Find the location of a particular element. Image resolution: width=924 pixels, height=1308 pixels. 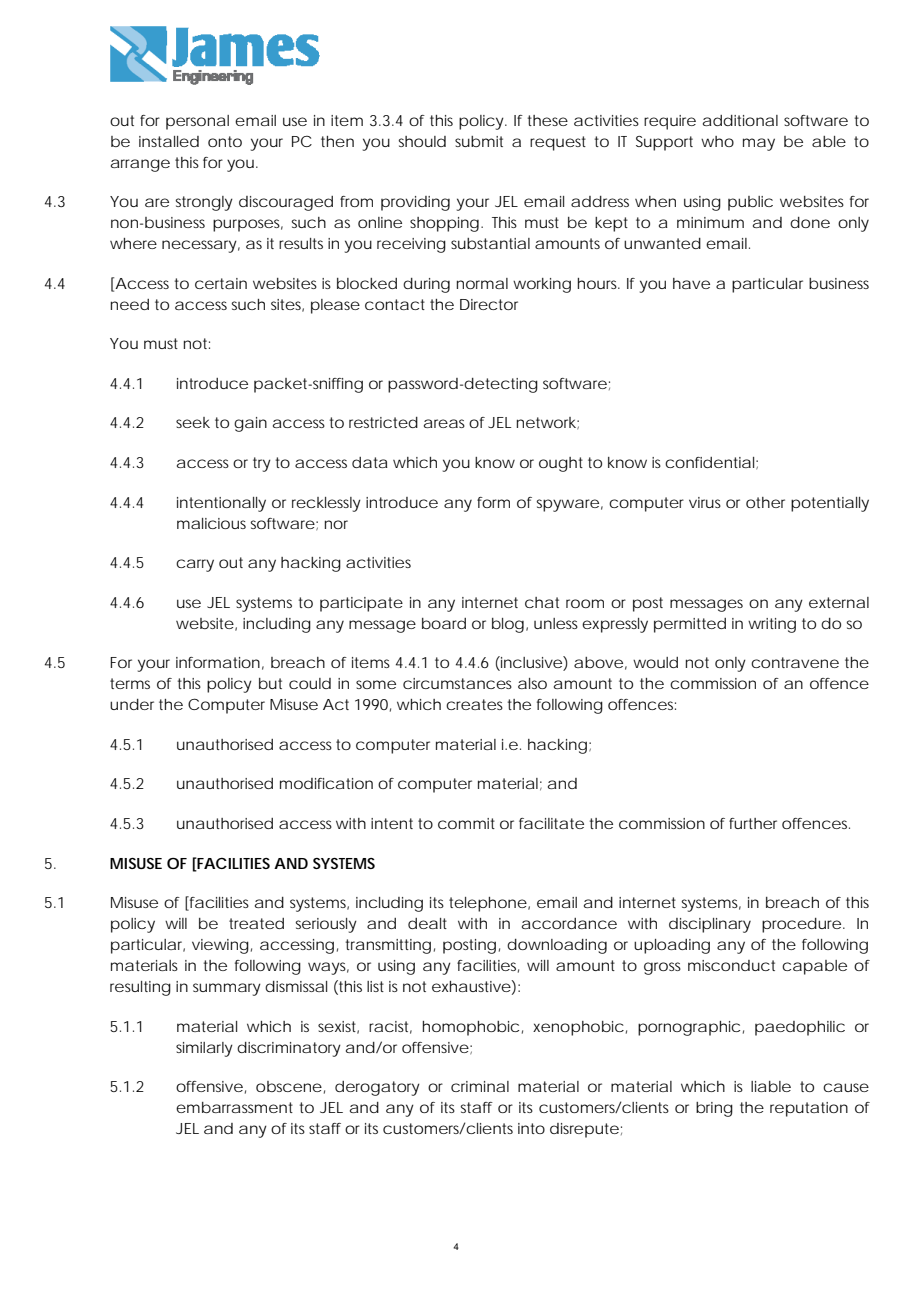

commit is located at coordinates (466, 823).
